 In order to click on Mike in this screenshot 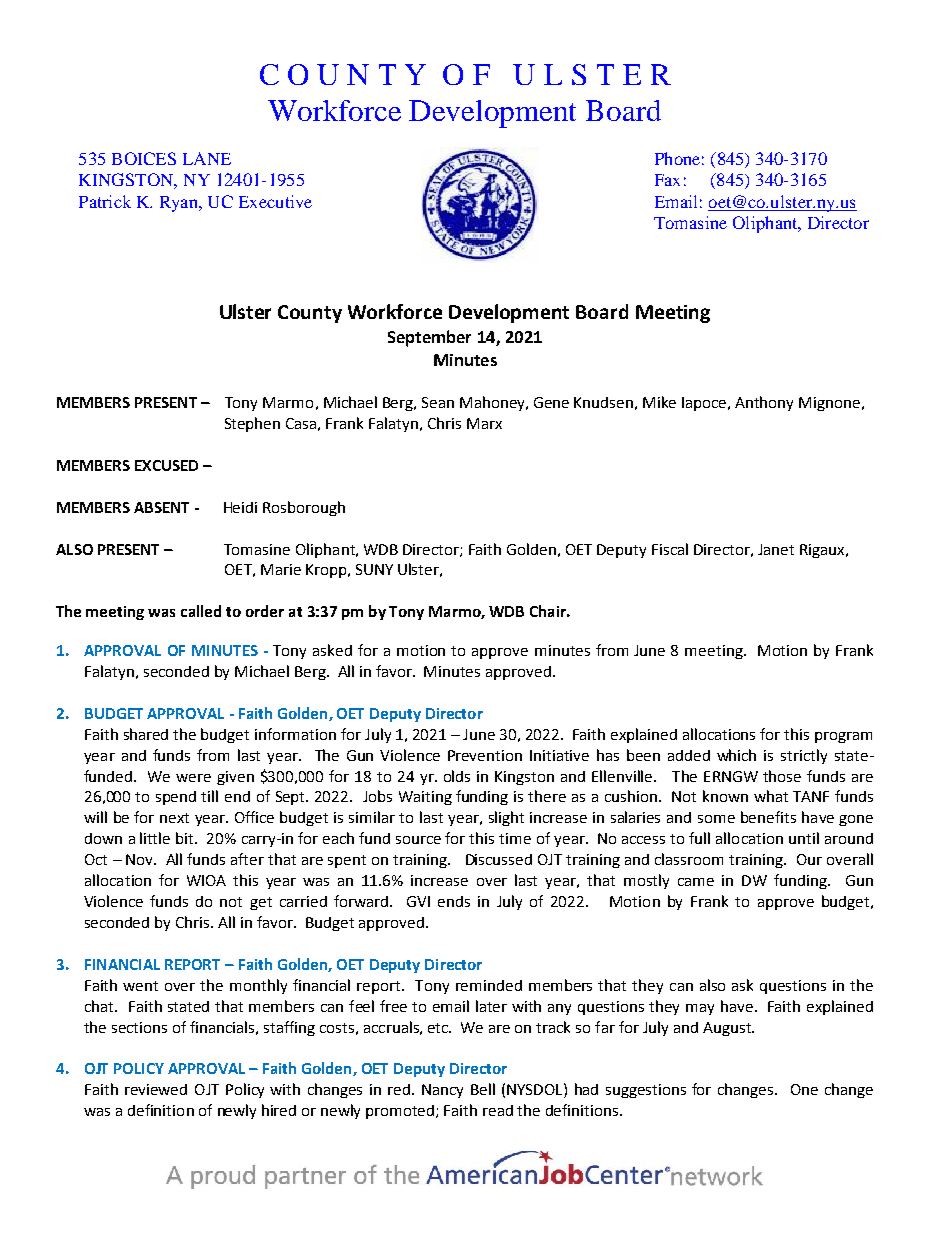, I will do `click(659, 402)`.
